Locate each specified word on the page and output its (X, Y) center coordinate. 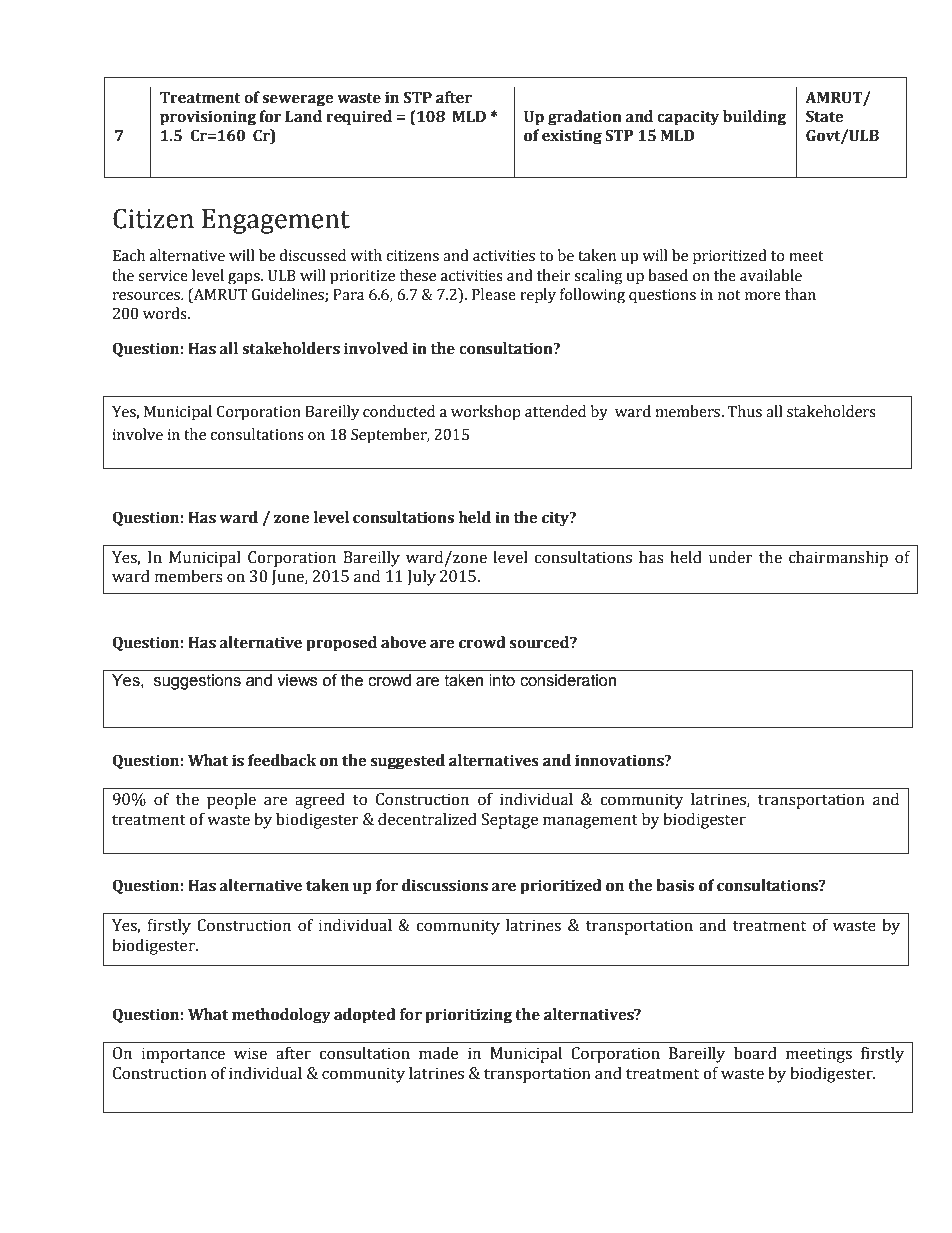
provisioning (208, 117)
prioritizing (468, 1016)
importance (183, 1055)
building (754, 117)
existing (572, 137)
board (755, 1053)
